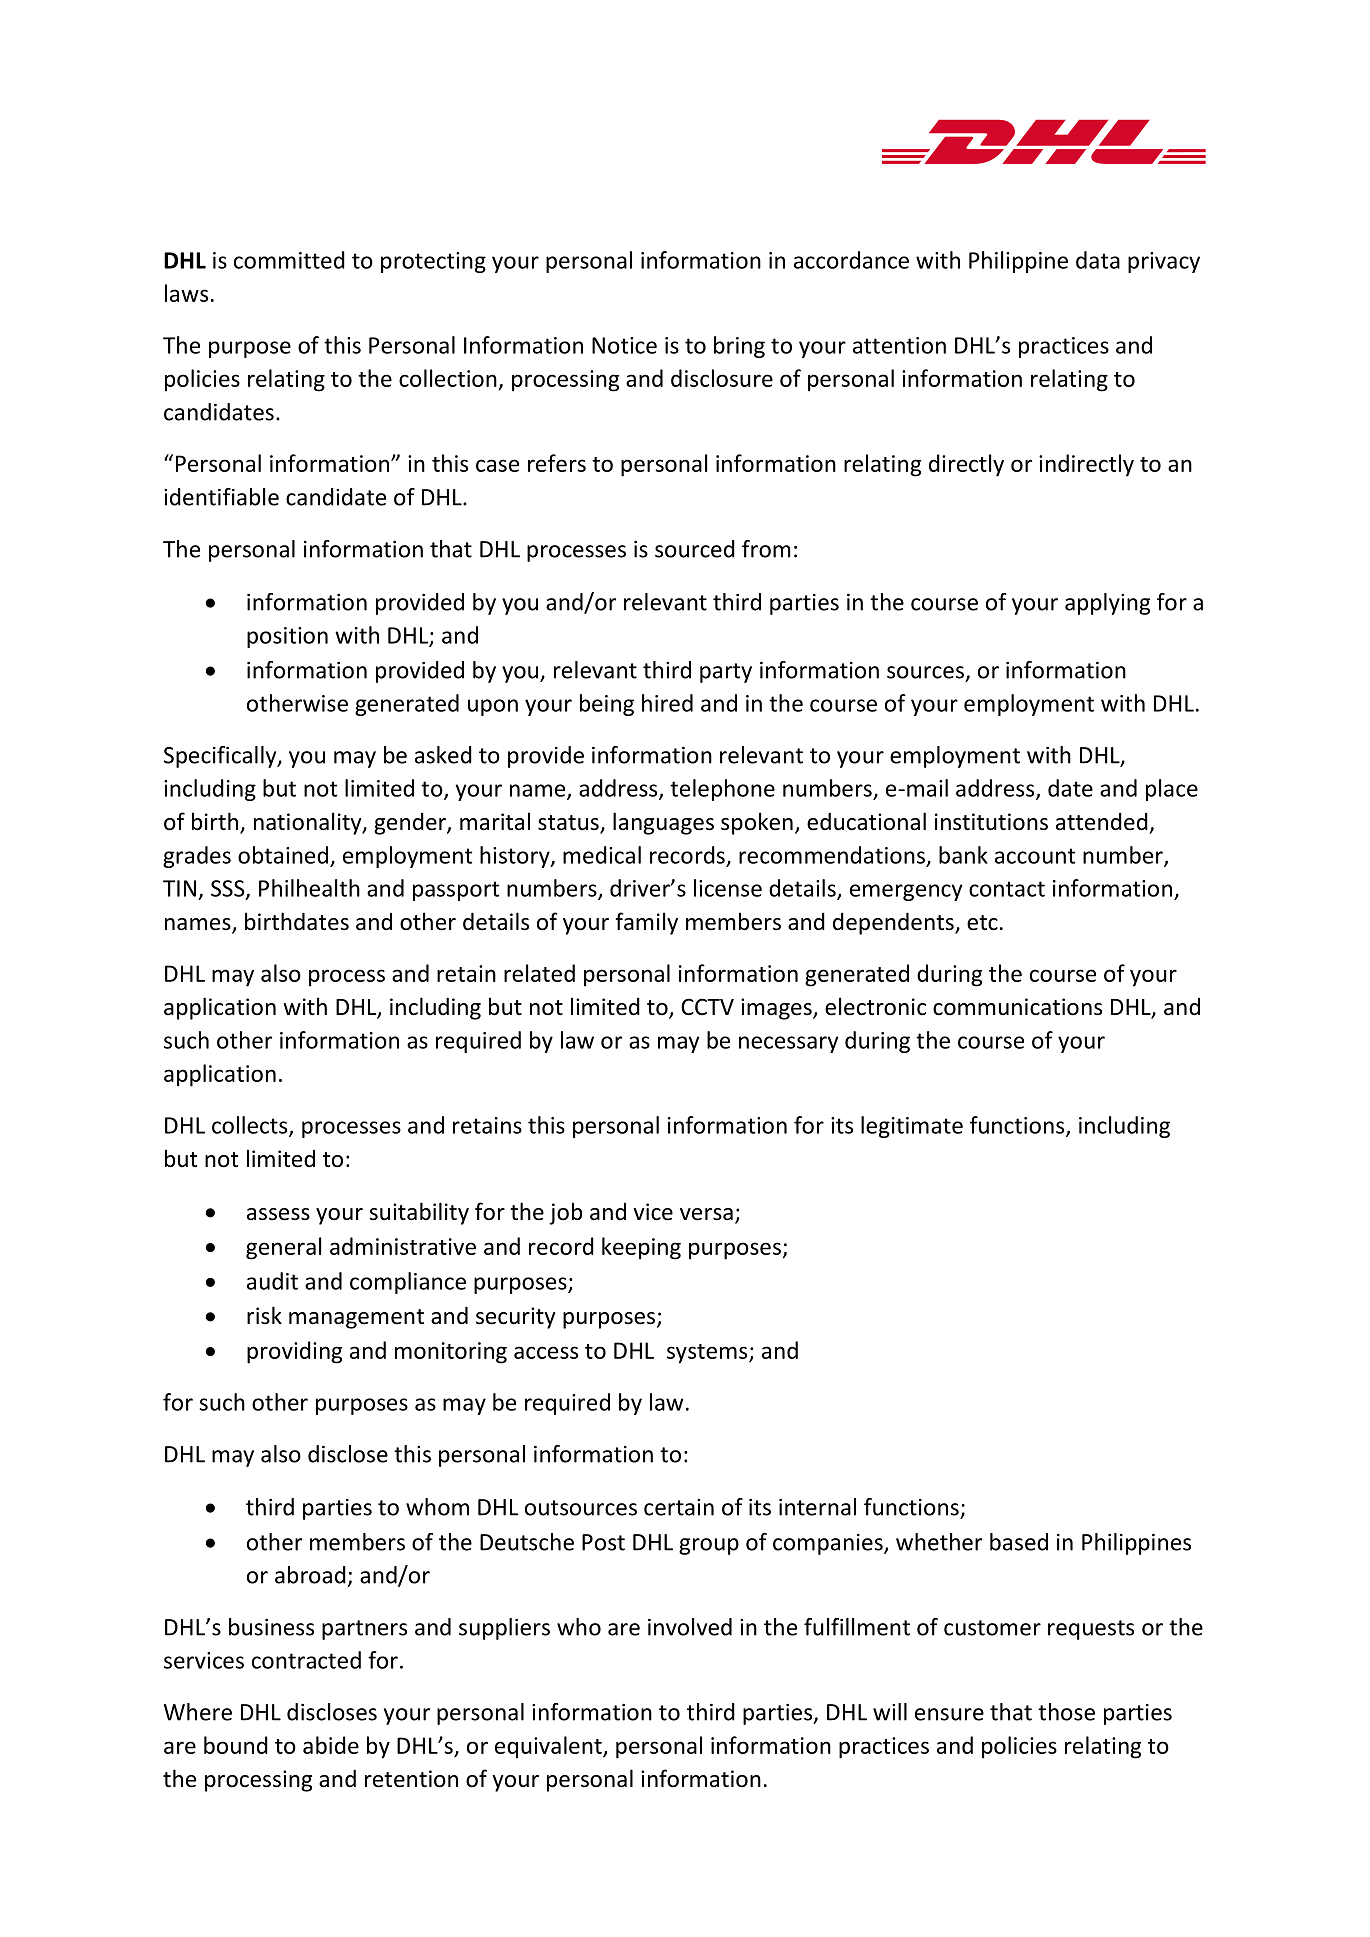  What do you see at coordinates (549, 1747) in the image?
I see `equivalent` at bounding box center [549, 1747].
